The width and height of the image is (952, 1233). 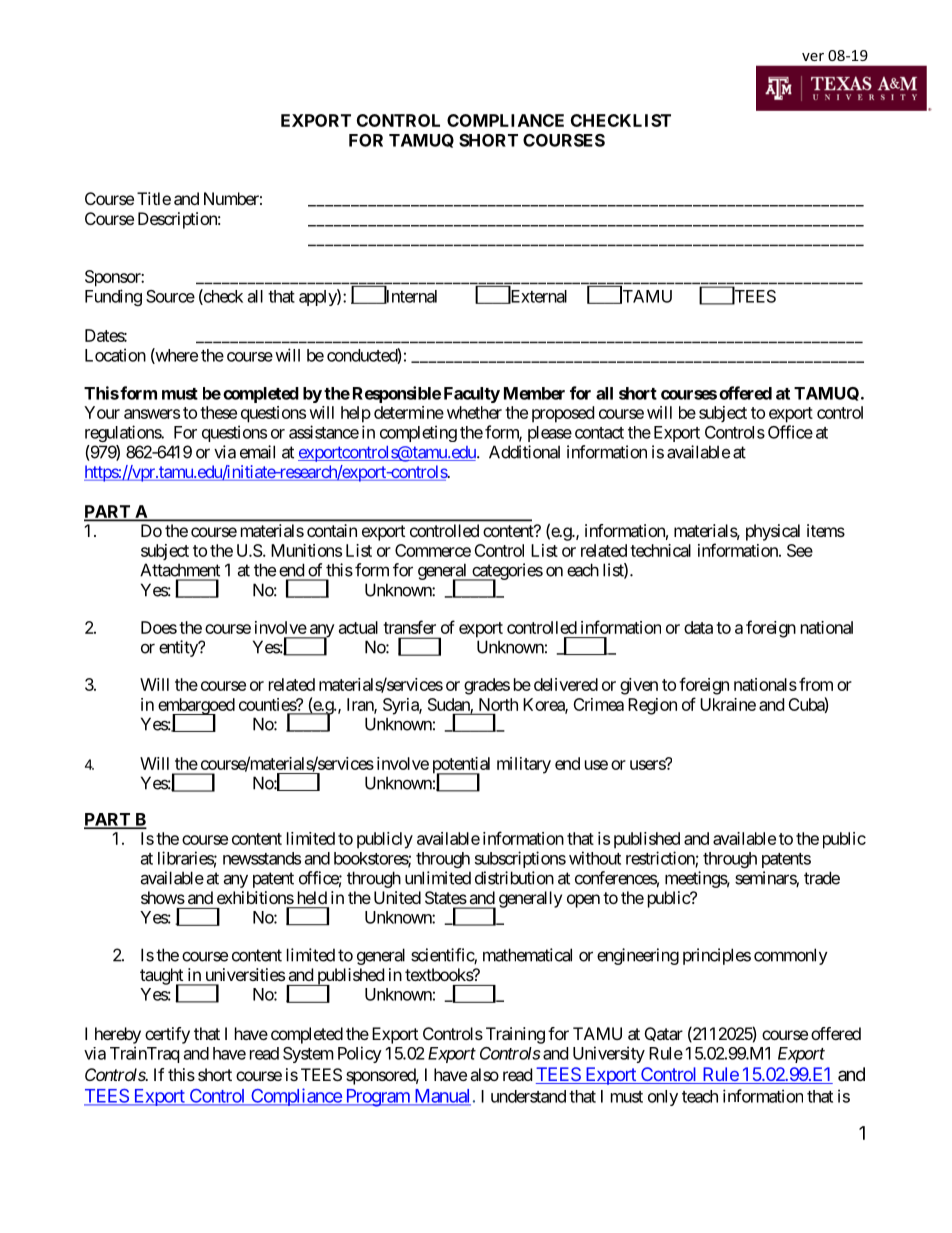 What do you see at coordinates (170, 296) in the image?
I see `Source` at bounding box center [170, 296].
